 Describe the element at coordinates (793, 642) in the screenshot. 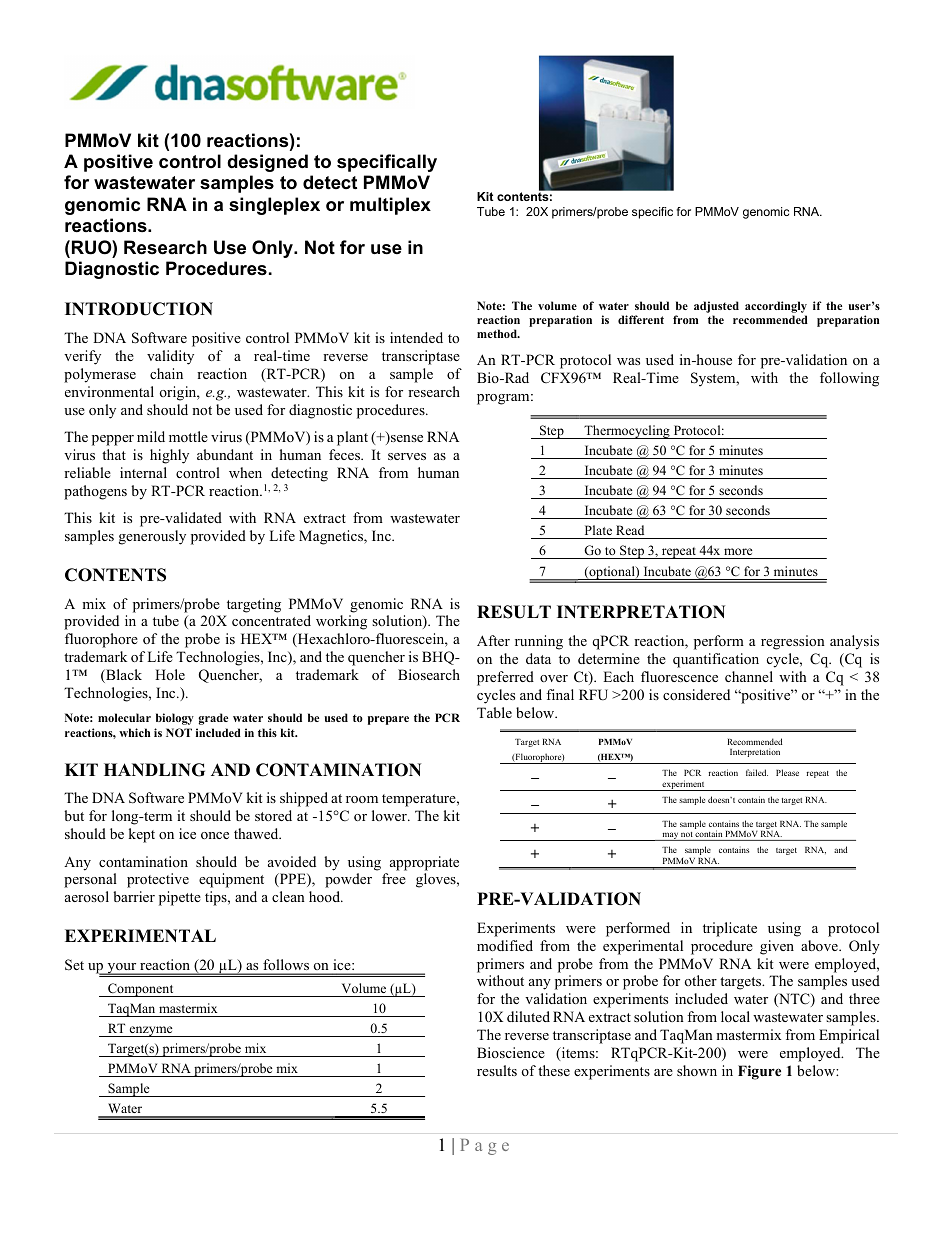

I see `regression` at that location.
